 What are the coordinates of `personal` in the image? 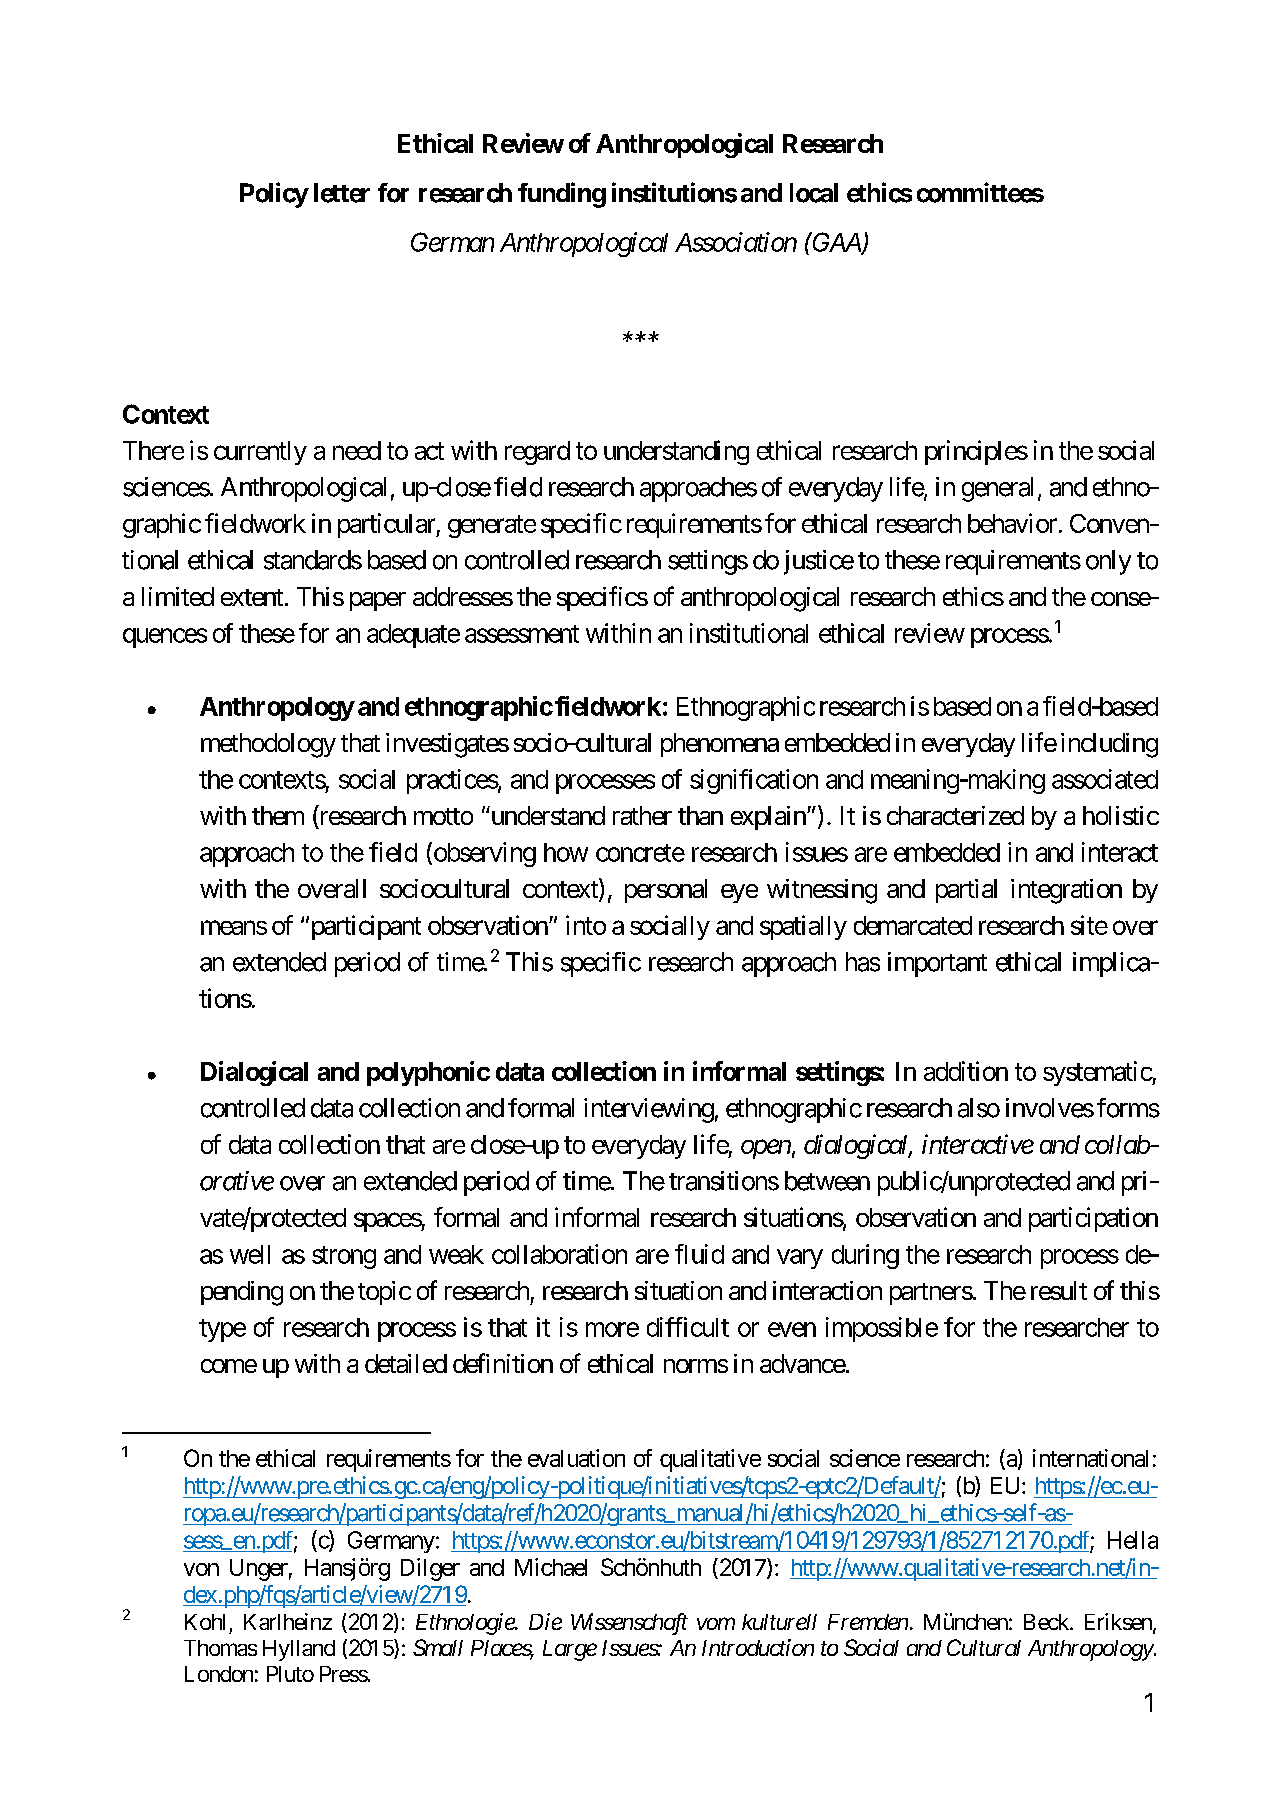 It's located at (666, 891).
